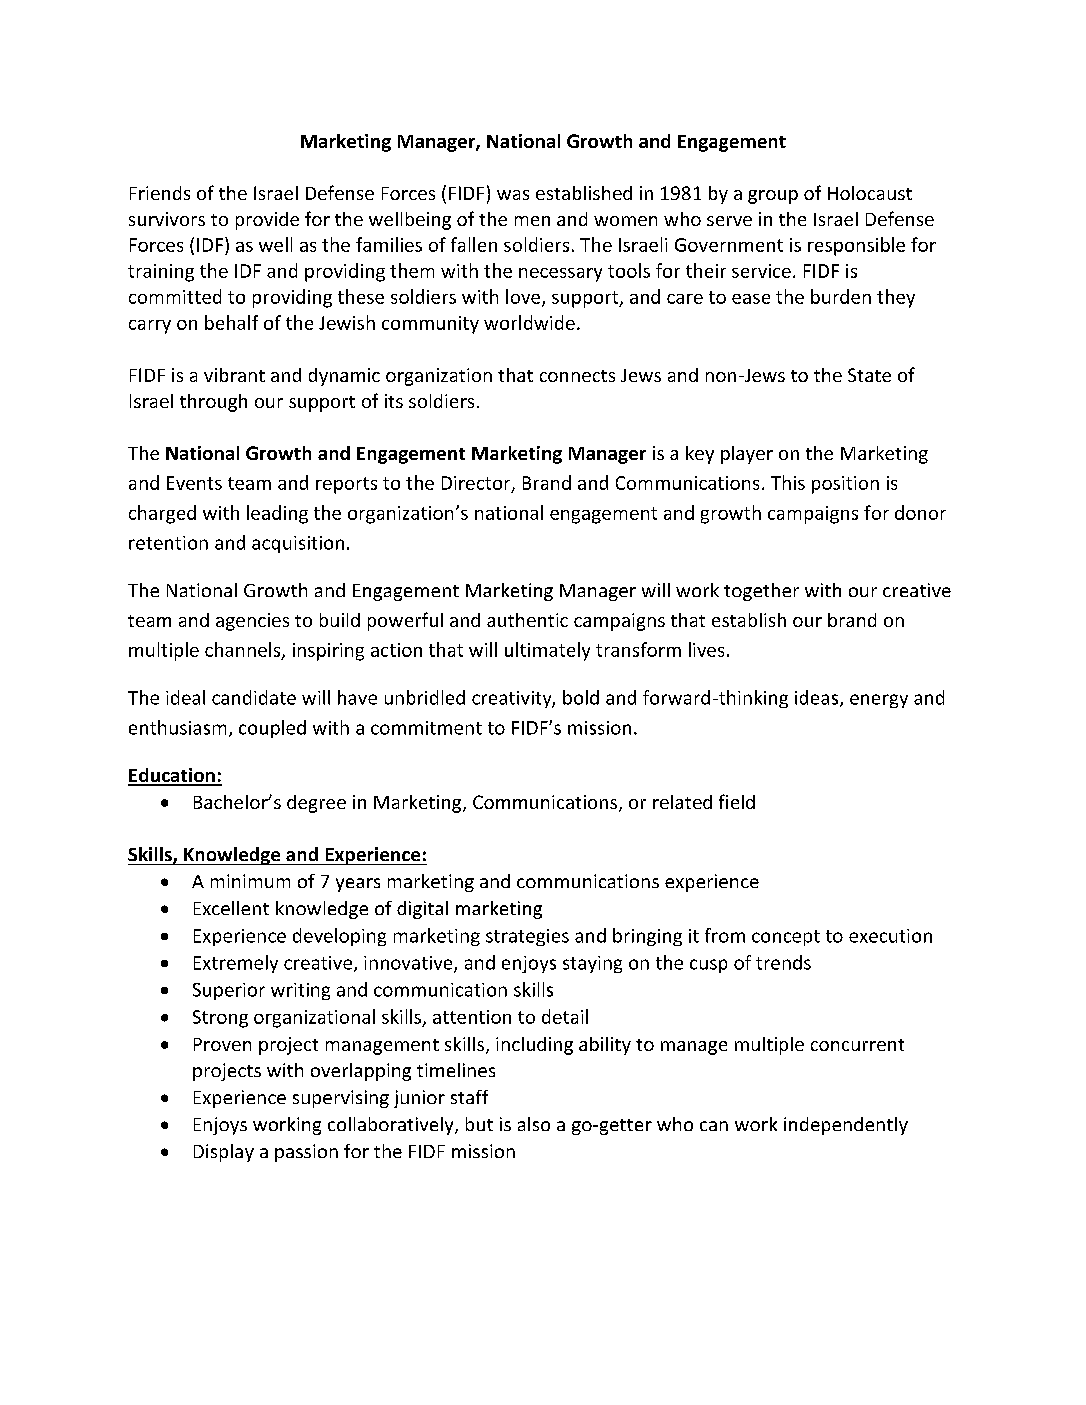 Image resolution: width=1086 pixels, height=1405 pixels. I want to click on was, so click(513, 195).
